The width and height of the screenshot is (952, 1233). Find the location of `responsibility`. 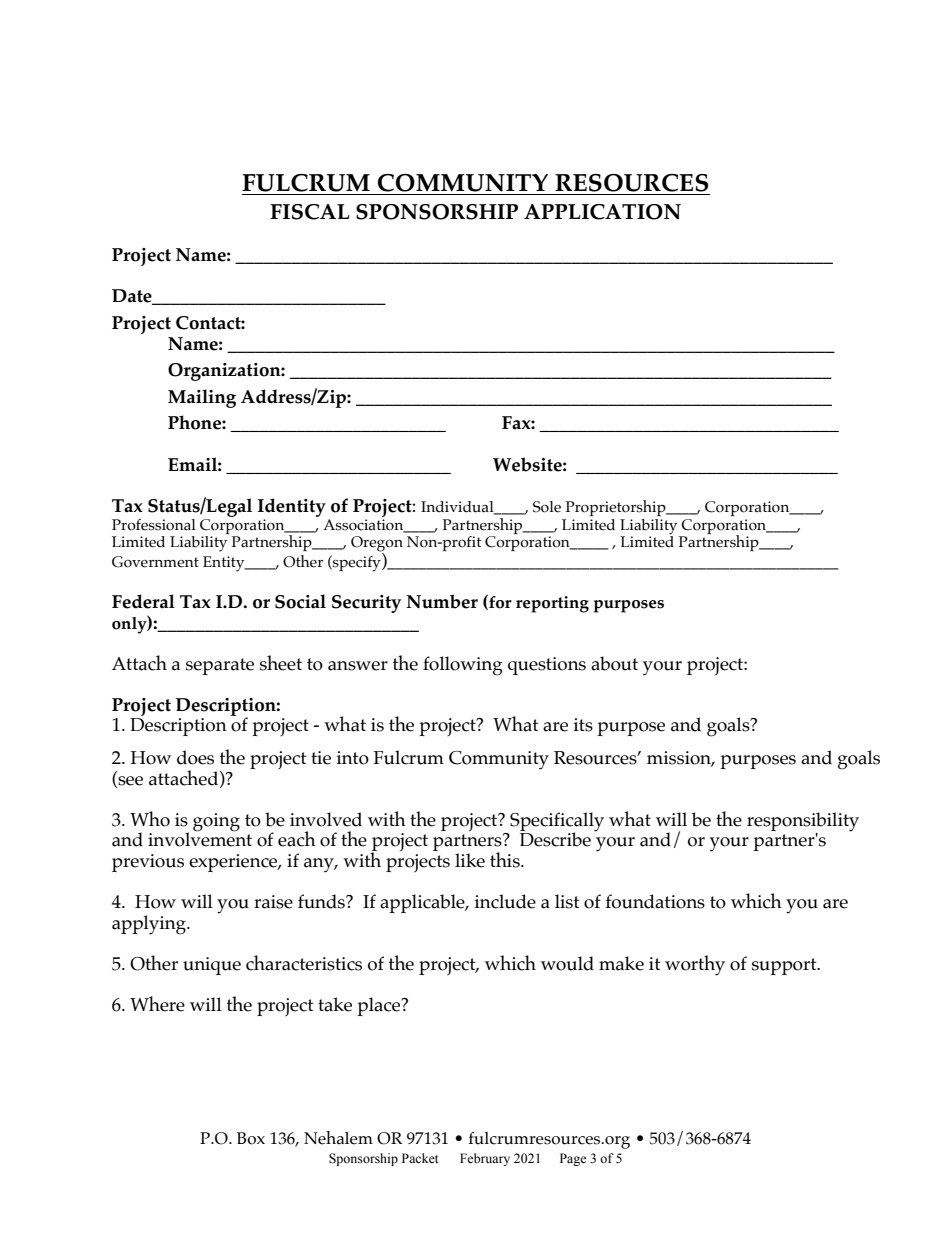

responsibility is located at coordinates (803, 823).
